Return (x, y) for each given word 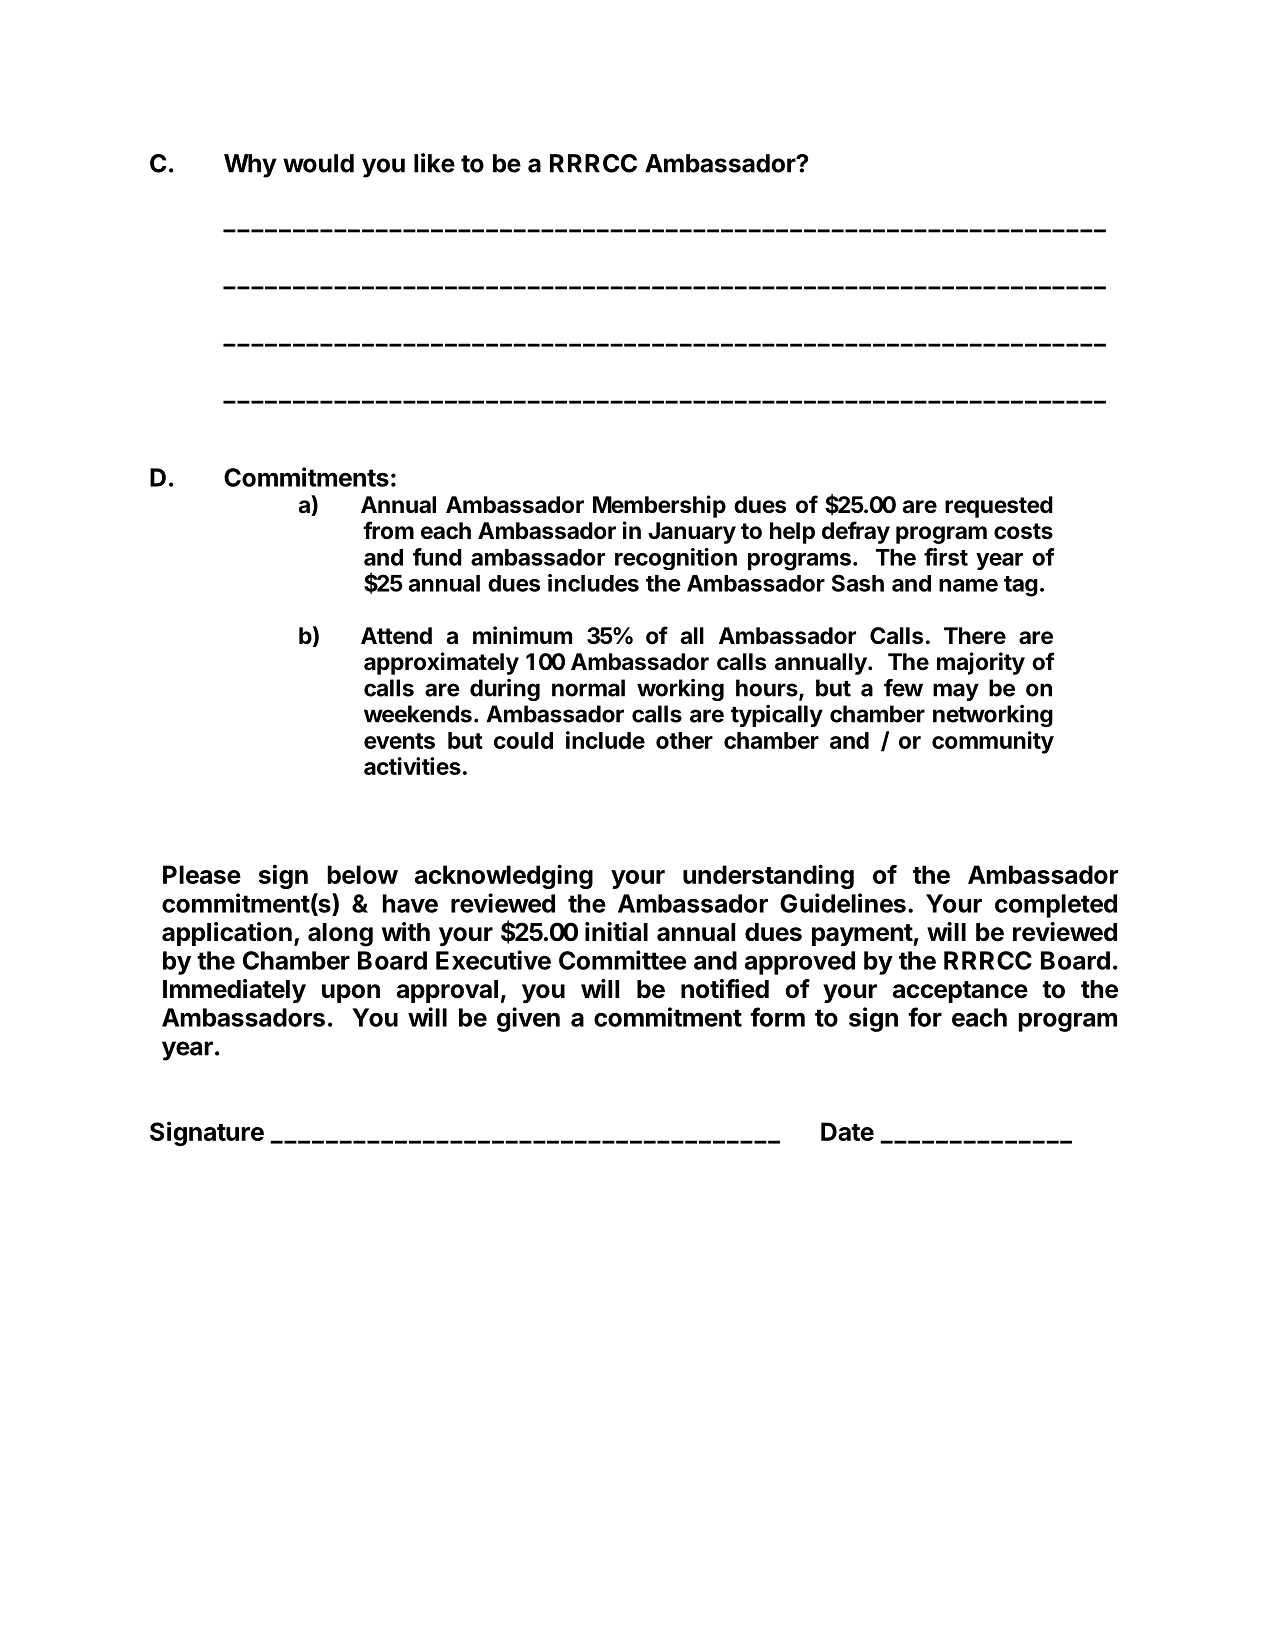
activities (412, 766)
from (388, 530)
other (684, 740)
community (993, 742)
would (318, 163)
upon (351, 993)
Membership (659, 506)
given (528, 1019)
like (434, 163)
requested (999, 507)
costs (1023, 531)
